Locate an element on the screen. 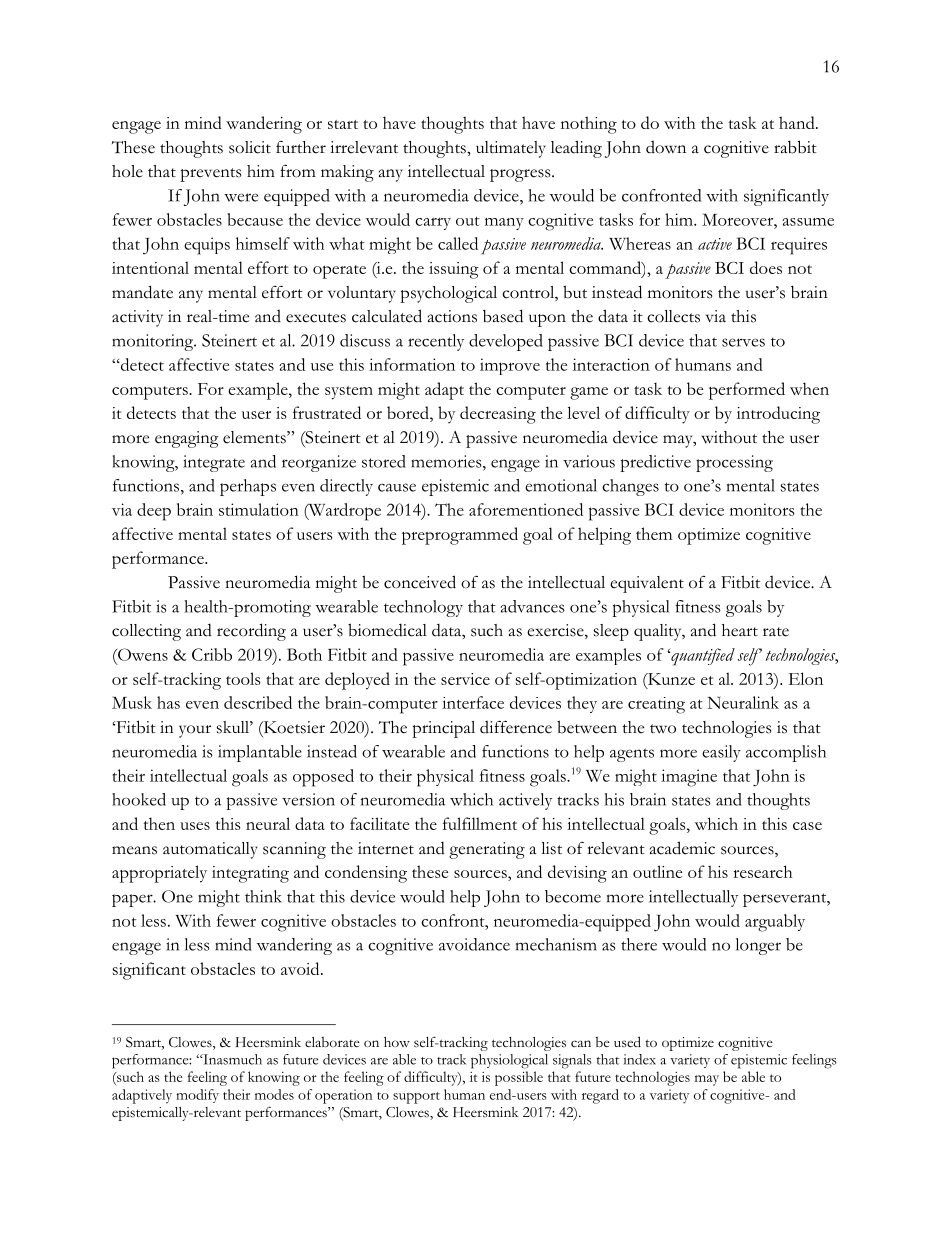 The width and height of the screenshot is (952, 1233). monitoring is located at coordinates (154, 342).
